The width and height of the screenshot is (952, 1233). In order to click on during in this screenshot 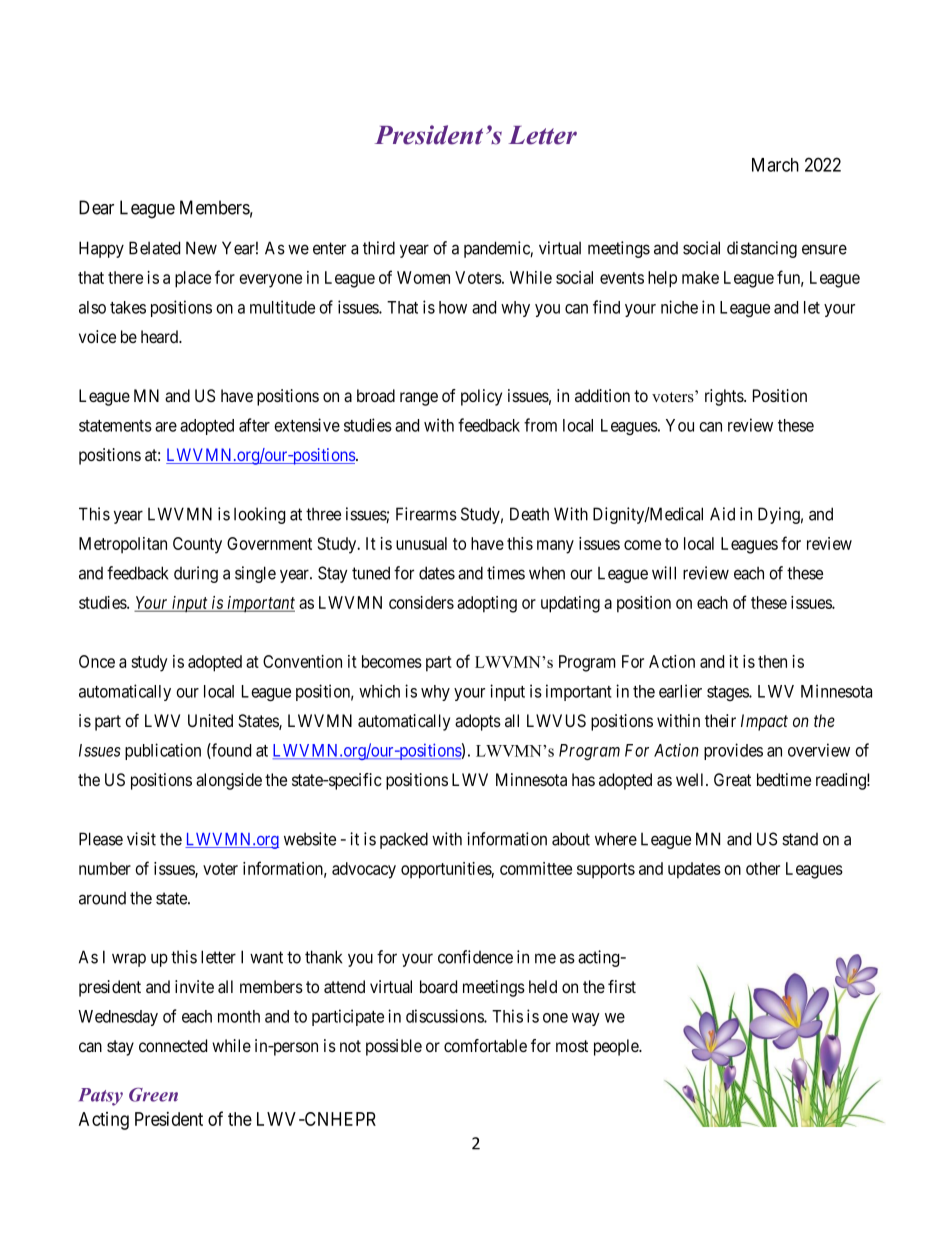, I will do `click(196, 574)`.
